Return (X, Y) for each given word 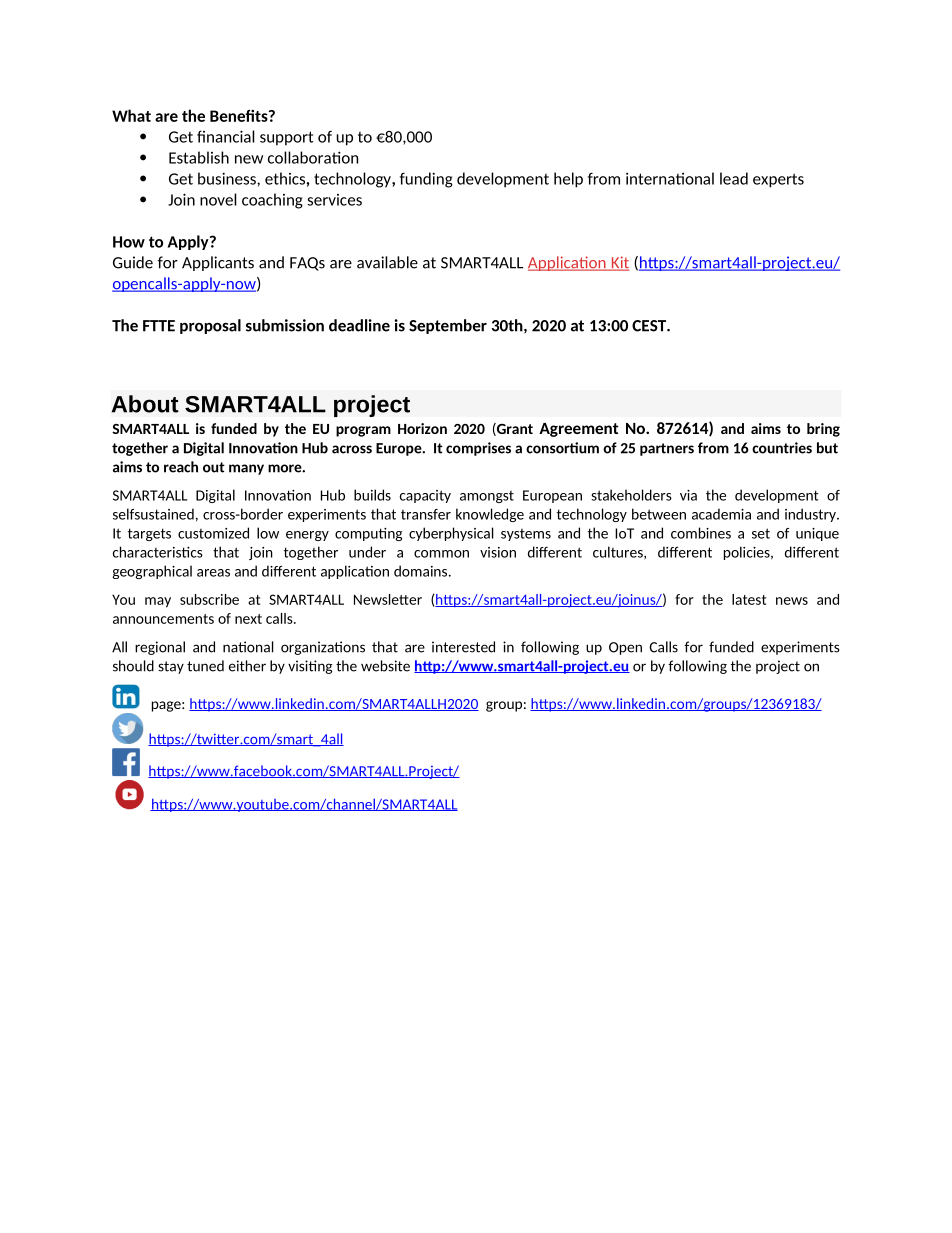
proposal (210, 326)
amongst (487, 497)
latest (749, 599)
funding (426, 180)
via (688, 495)
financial (226, 136)
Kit (619, 263)
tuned (205, 666)
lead (734, 178)
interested (463, 647)
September (448, 326)
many (246, 469)
